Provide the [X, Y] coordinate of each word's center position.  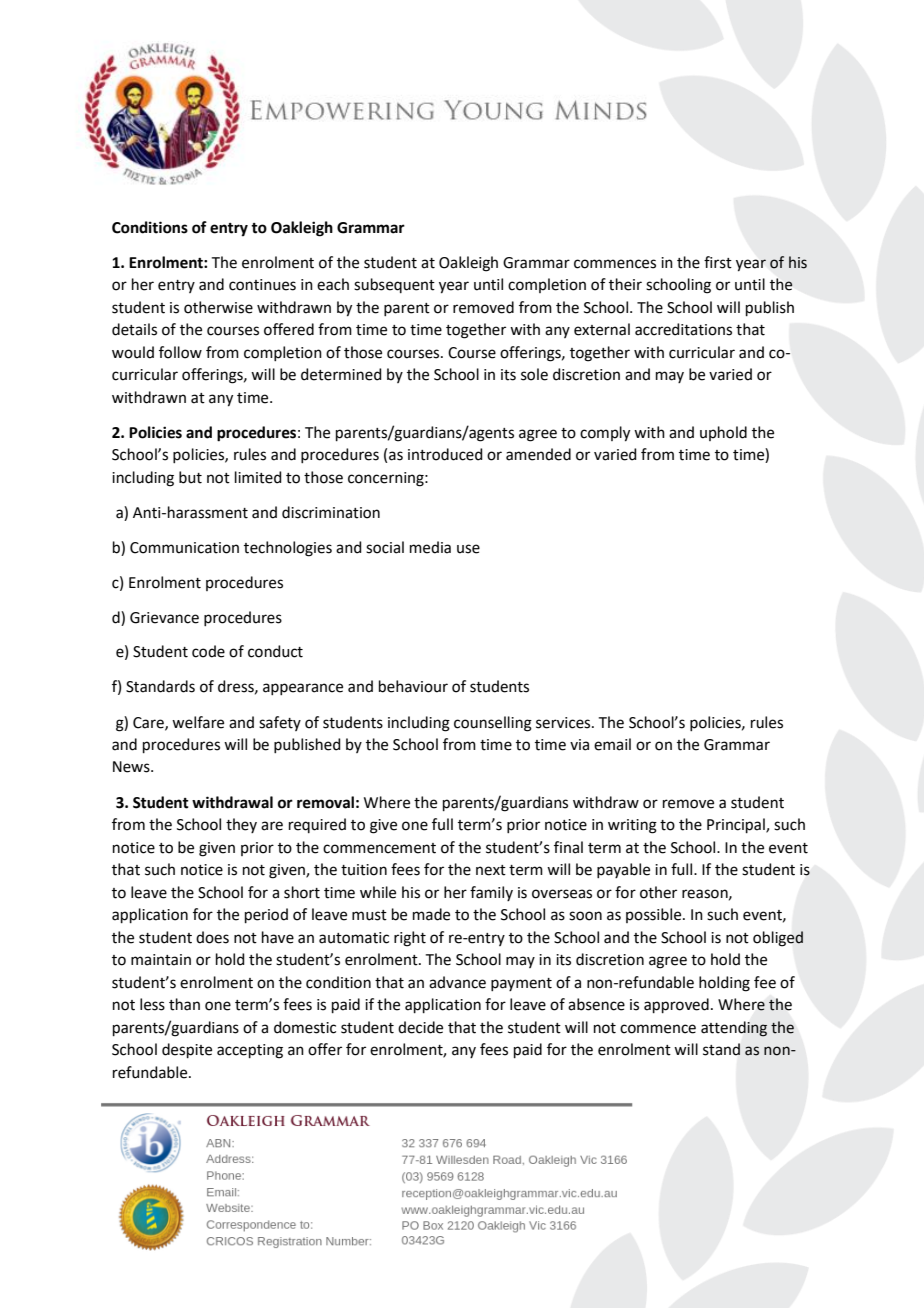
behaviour [413, 686]
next [491, 870]
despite [187, 1050]
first [718, 262]
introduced [445, 454]
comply [605, 434]
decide [420, 1027]
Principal [737, 825]
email [612, 744]
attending [734, 1029]
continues [262, 285]
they [241, 825]
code [208, 651]
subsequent [394, 285]
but [190, 477]
